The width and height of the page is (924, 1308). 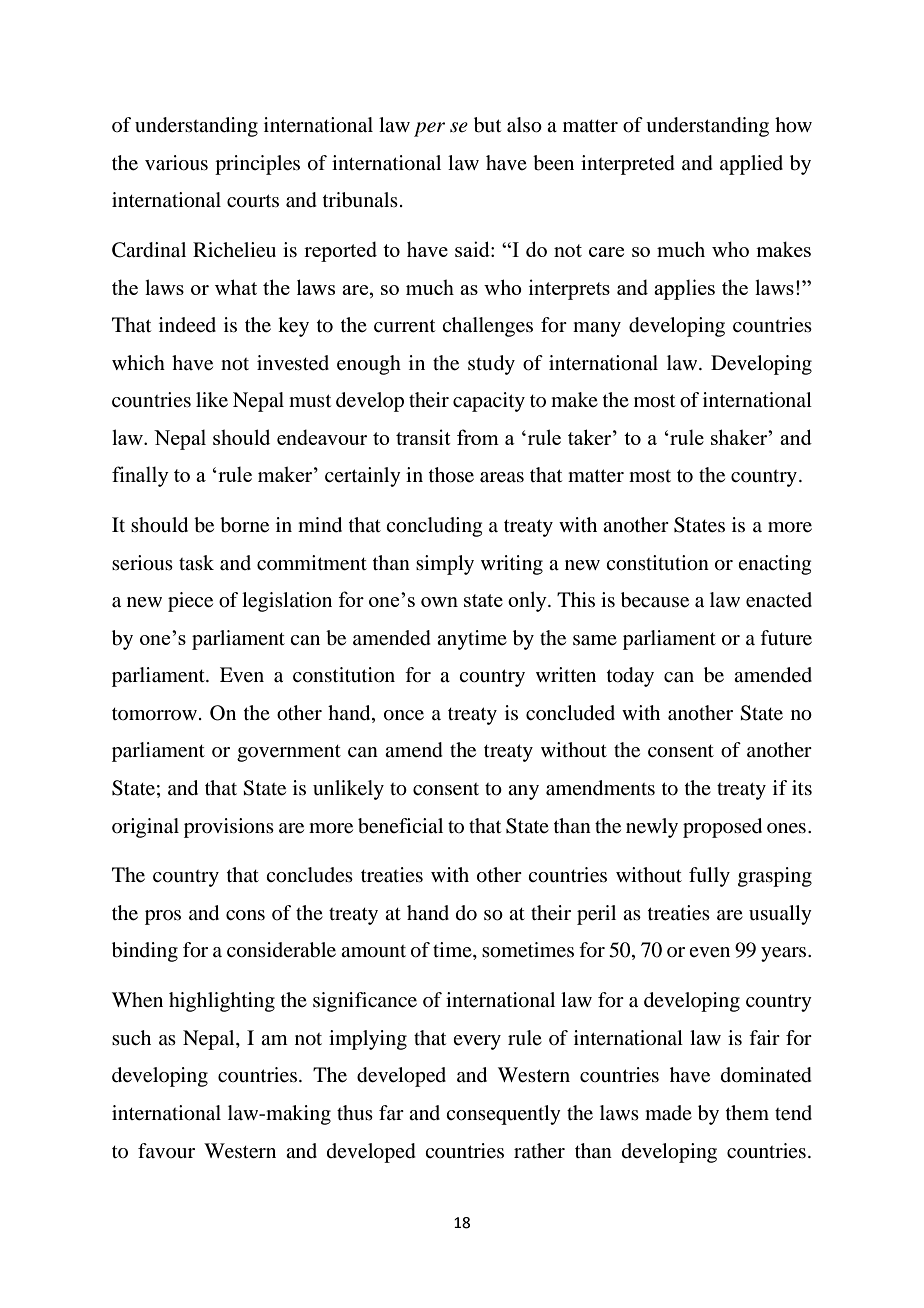 I want to click on various, so click(x=176, y=163).
